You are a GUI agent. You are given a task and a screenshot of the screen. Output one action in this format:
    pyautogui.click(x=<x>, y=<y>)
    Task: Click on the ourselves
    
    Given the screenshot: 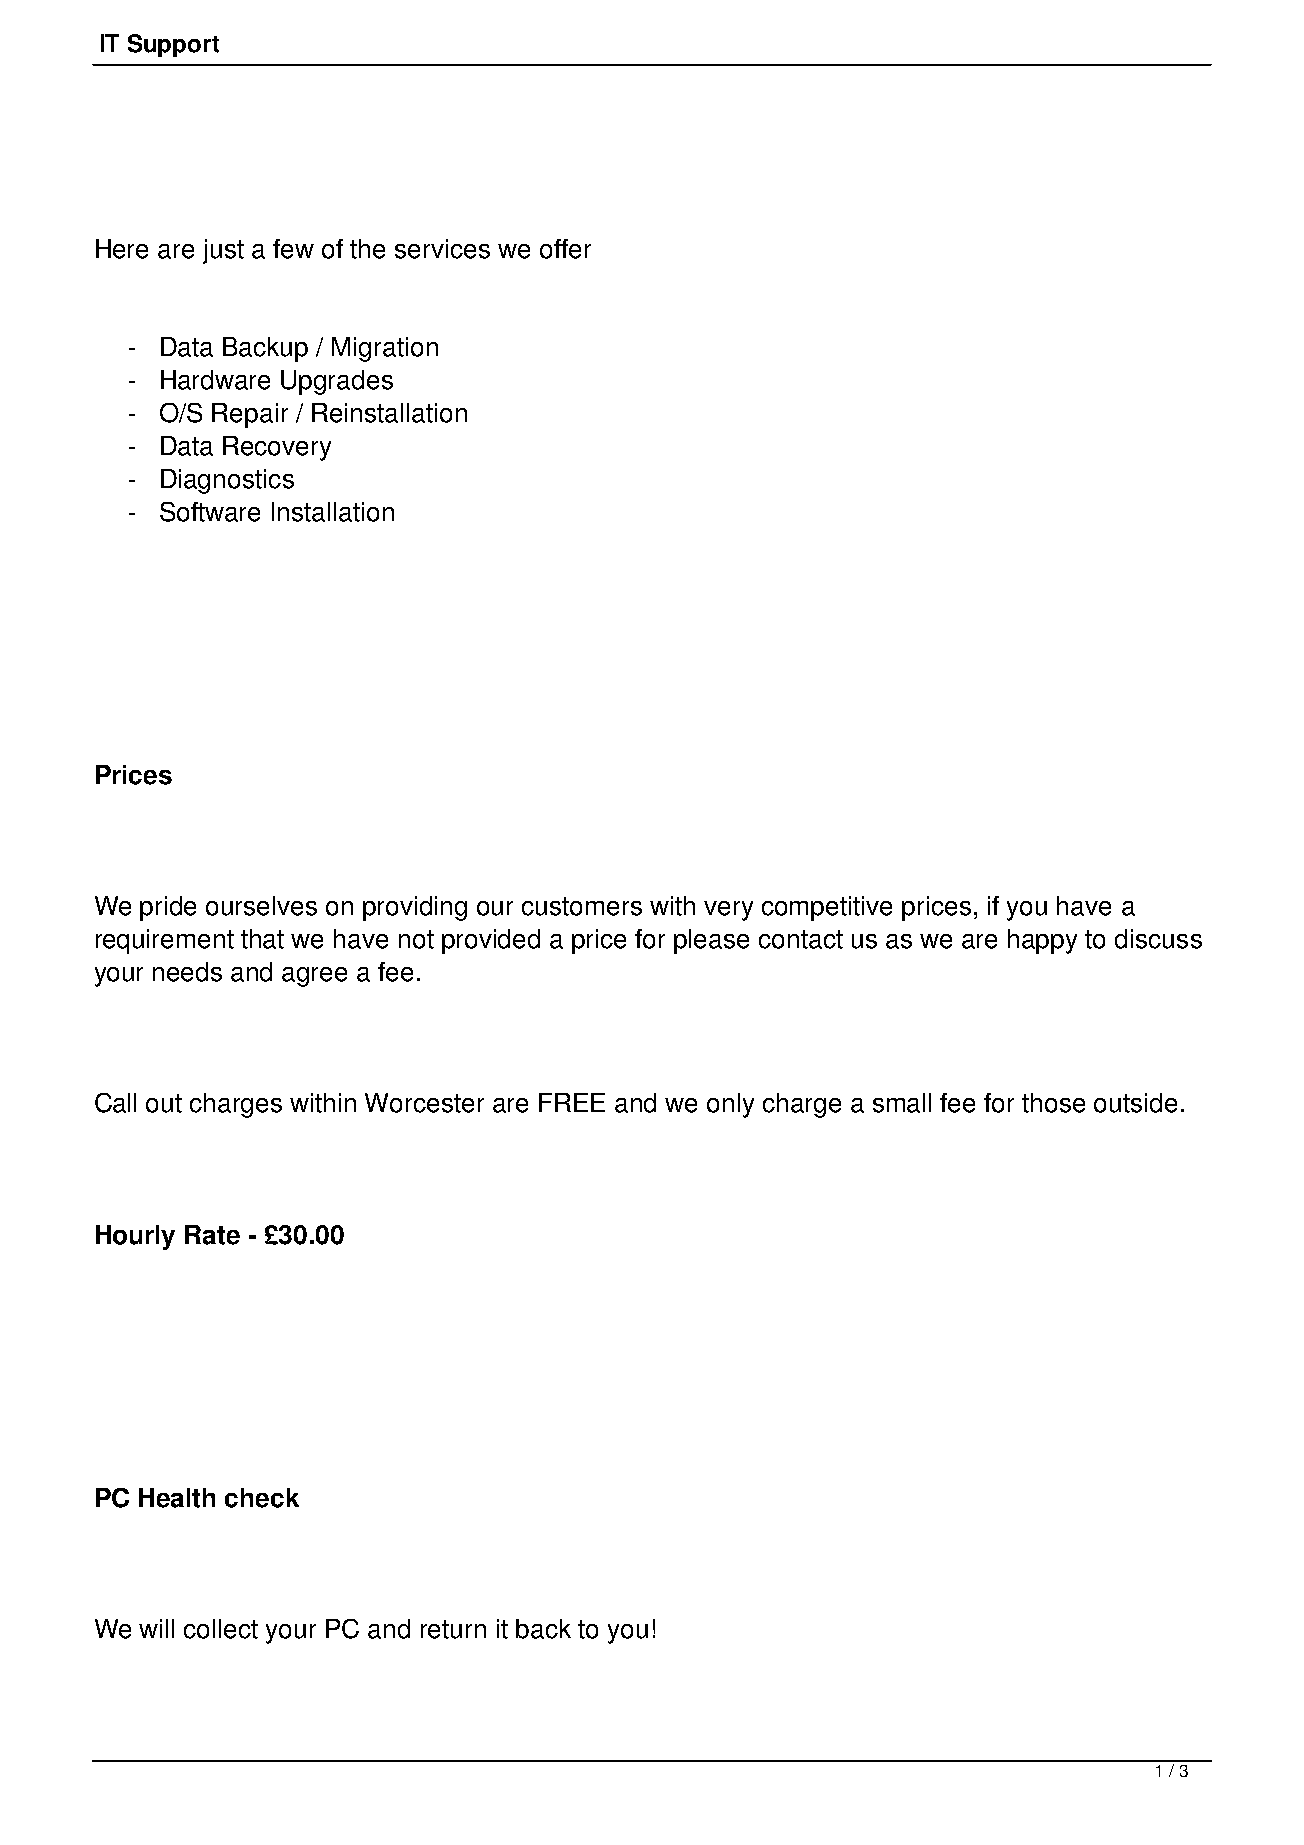 What is the action you would take?
    pyautogui.click(x=261, y=906)
